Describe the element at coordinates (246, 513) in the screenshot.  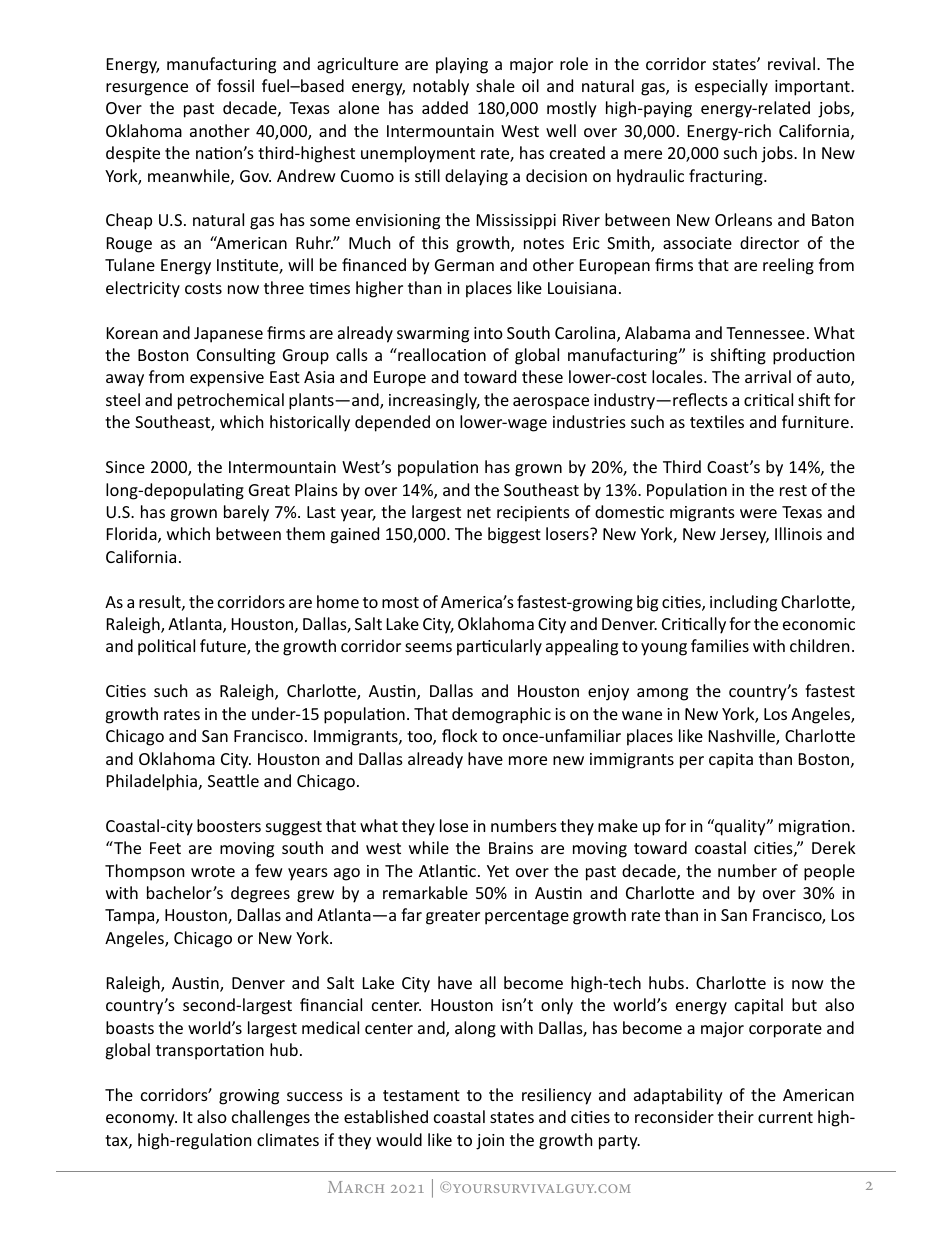
I see `barely` at that location.
